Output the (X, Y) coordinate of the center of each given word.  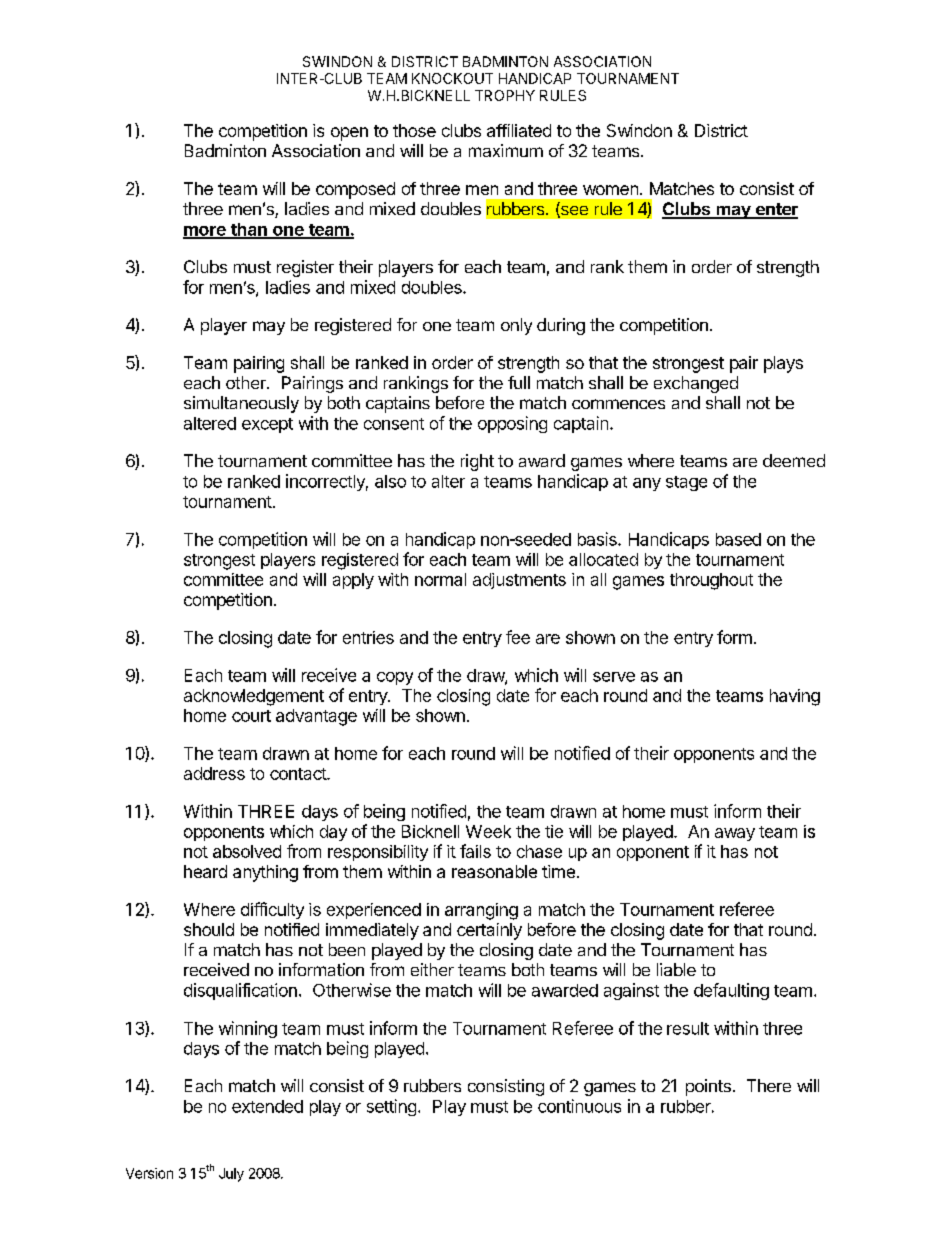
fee (518, 637)
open (349, 134)
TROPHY (505, 95)
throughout (711, 581)
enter (775, 210)
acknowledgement (254, 697)
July (231, 1175)
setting (391, 1107)
